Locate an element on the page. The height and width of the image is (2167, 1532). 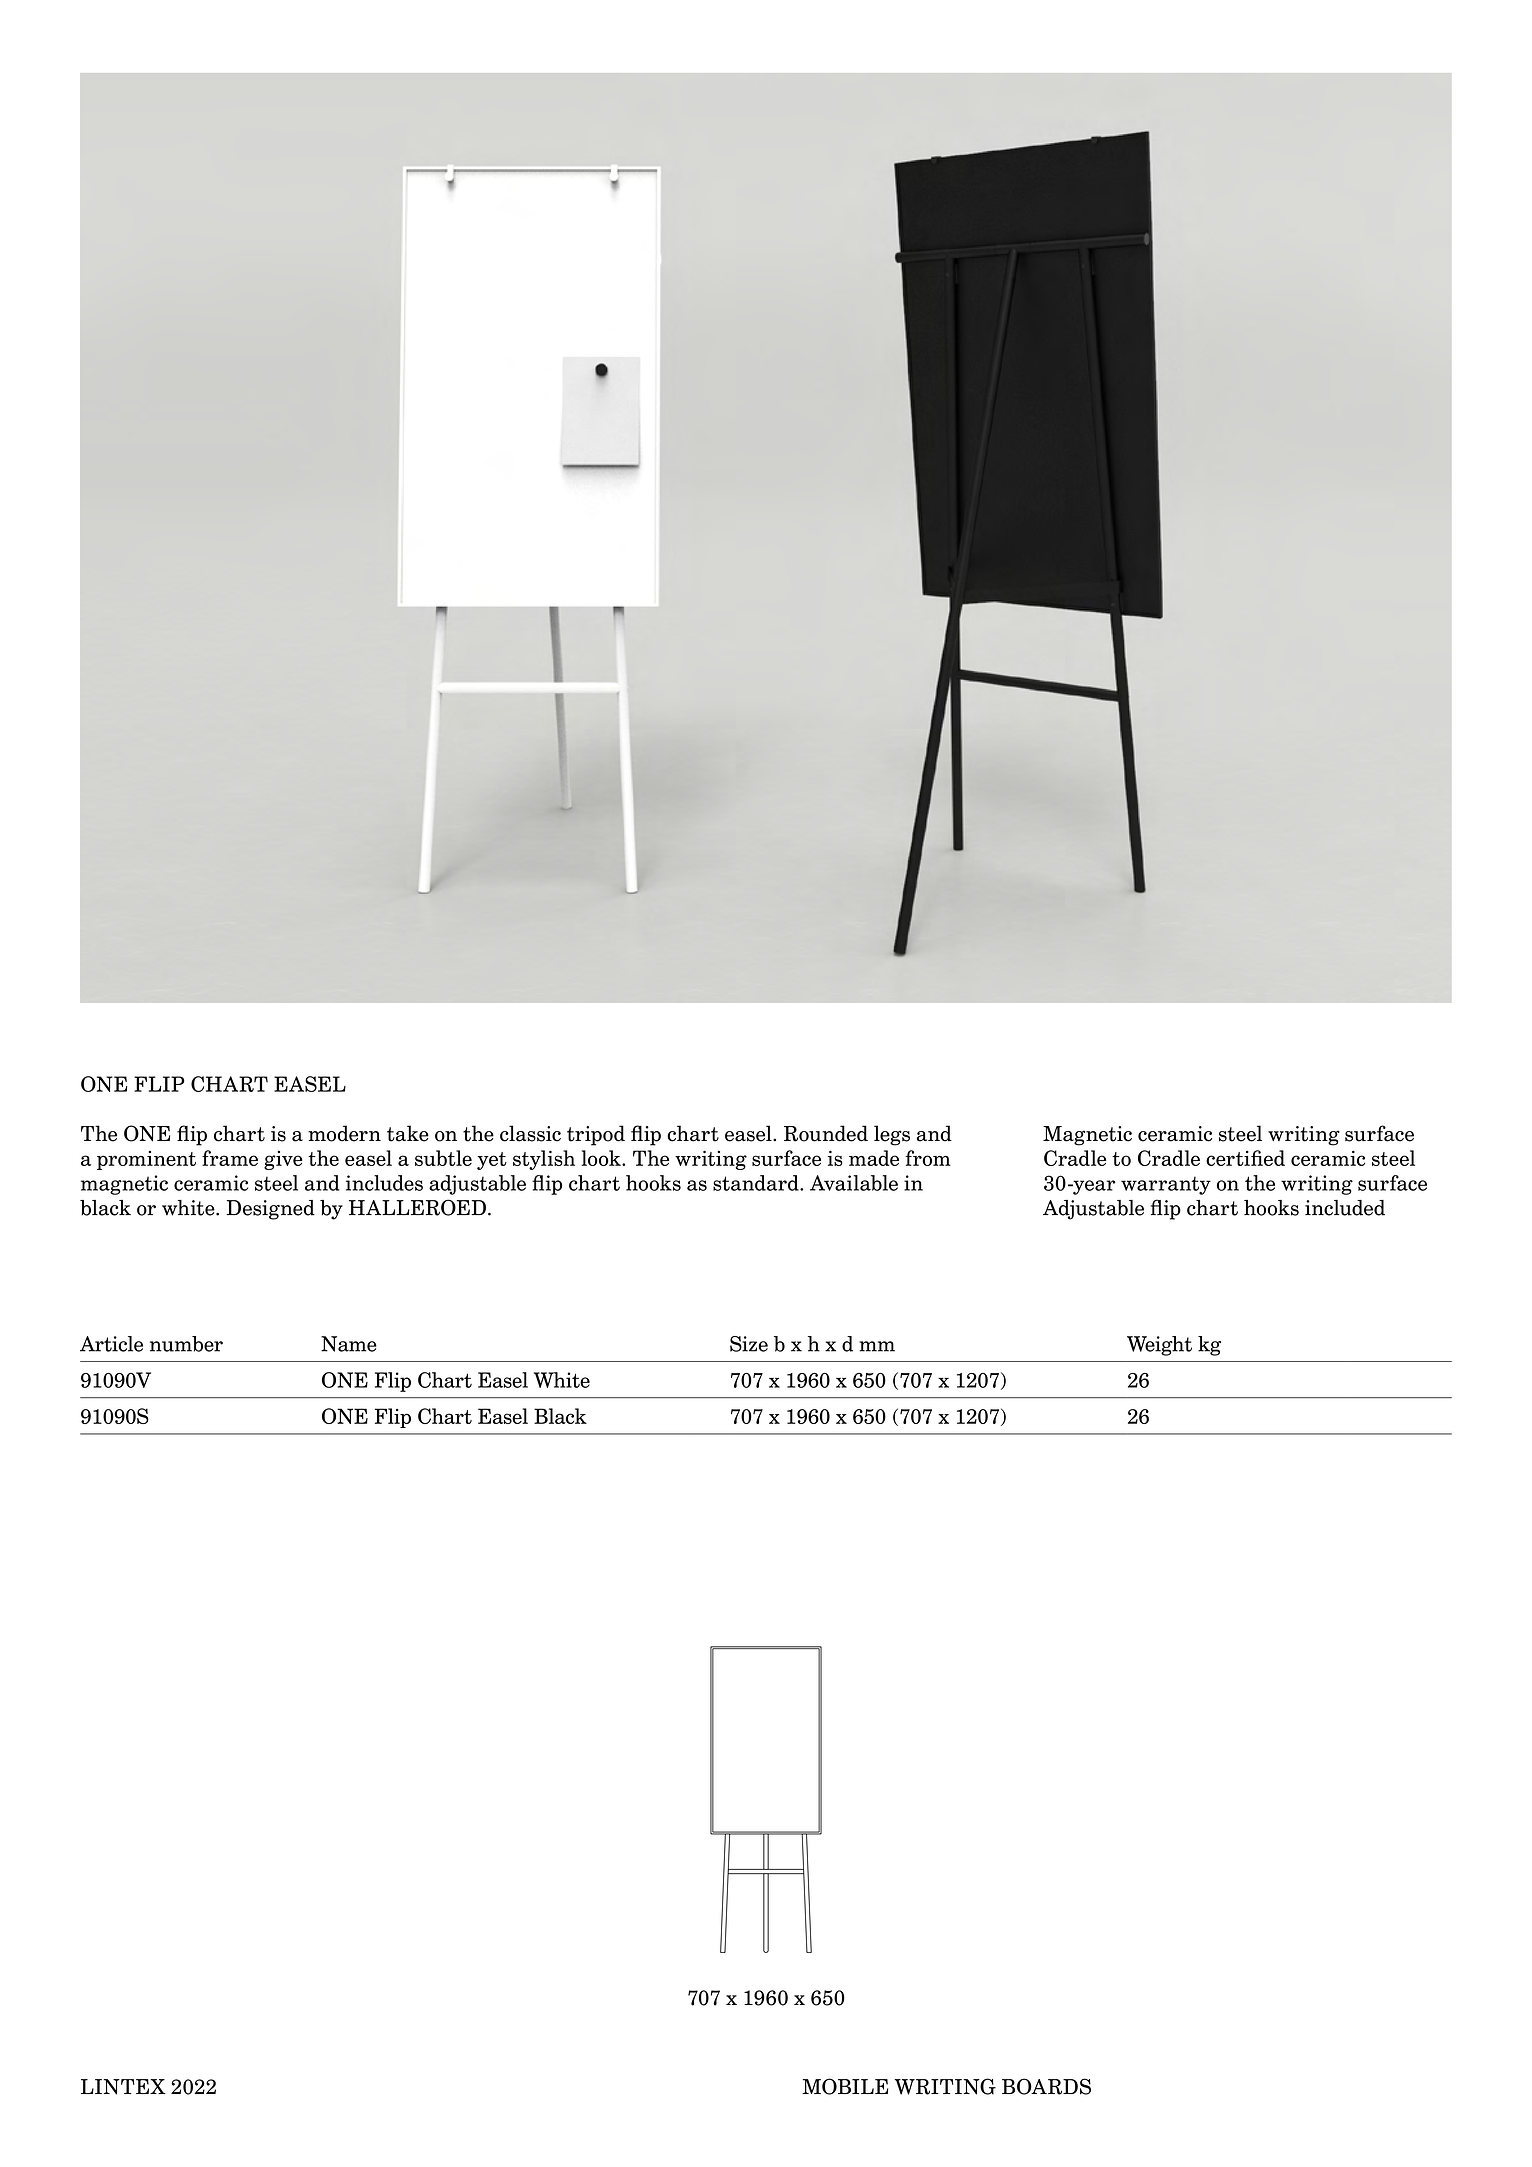
boards is located at coordinates (1046, 2086).
